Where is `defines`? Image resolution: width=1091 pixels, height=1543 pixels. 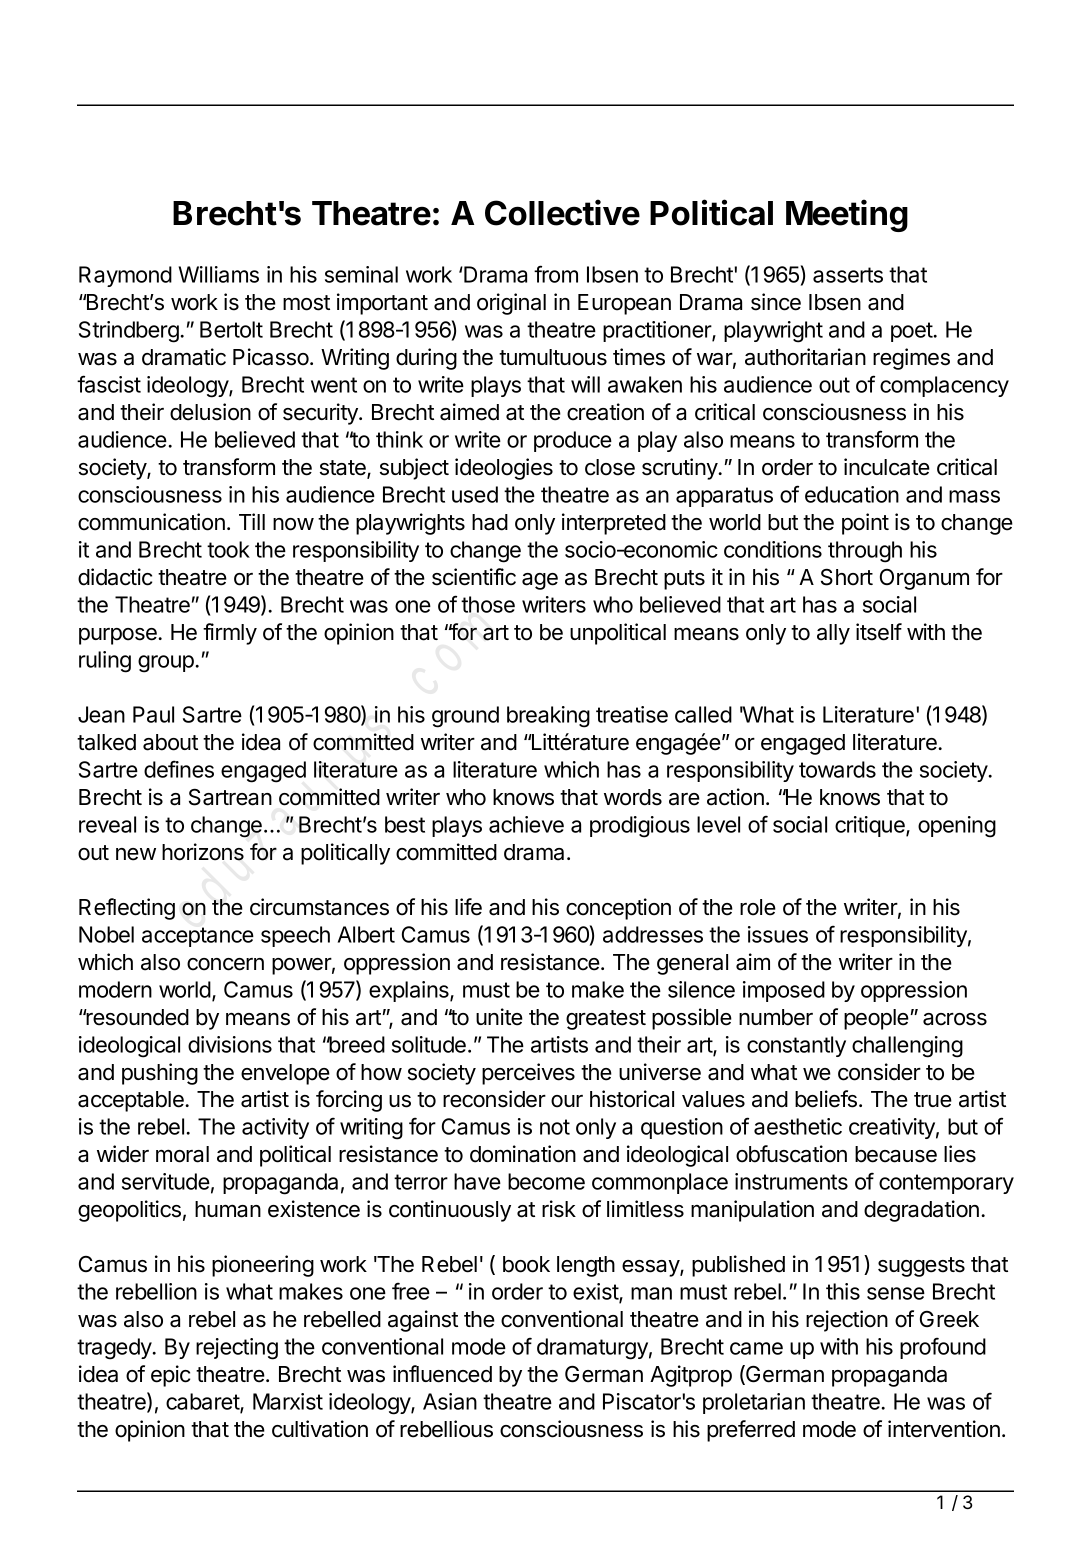
defines is located at coordinates (179, 769).
